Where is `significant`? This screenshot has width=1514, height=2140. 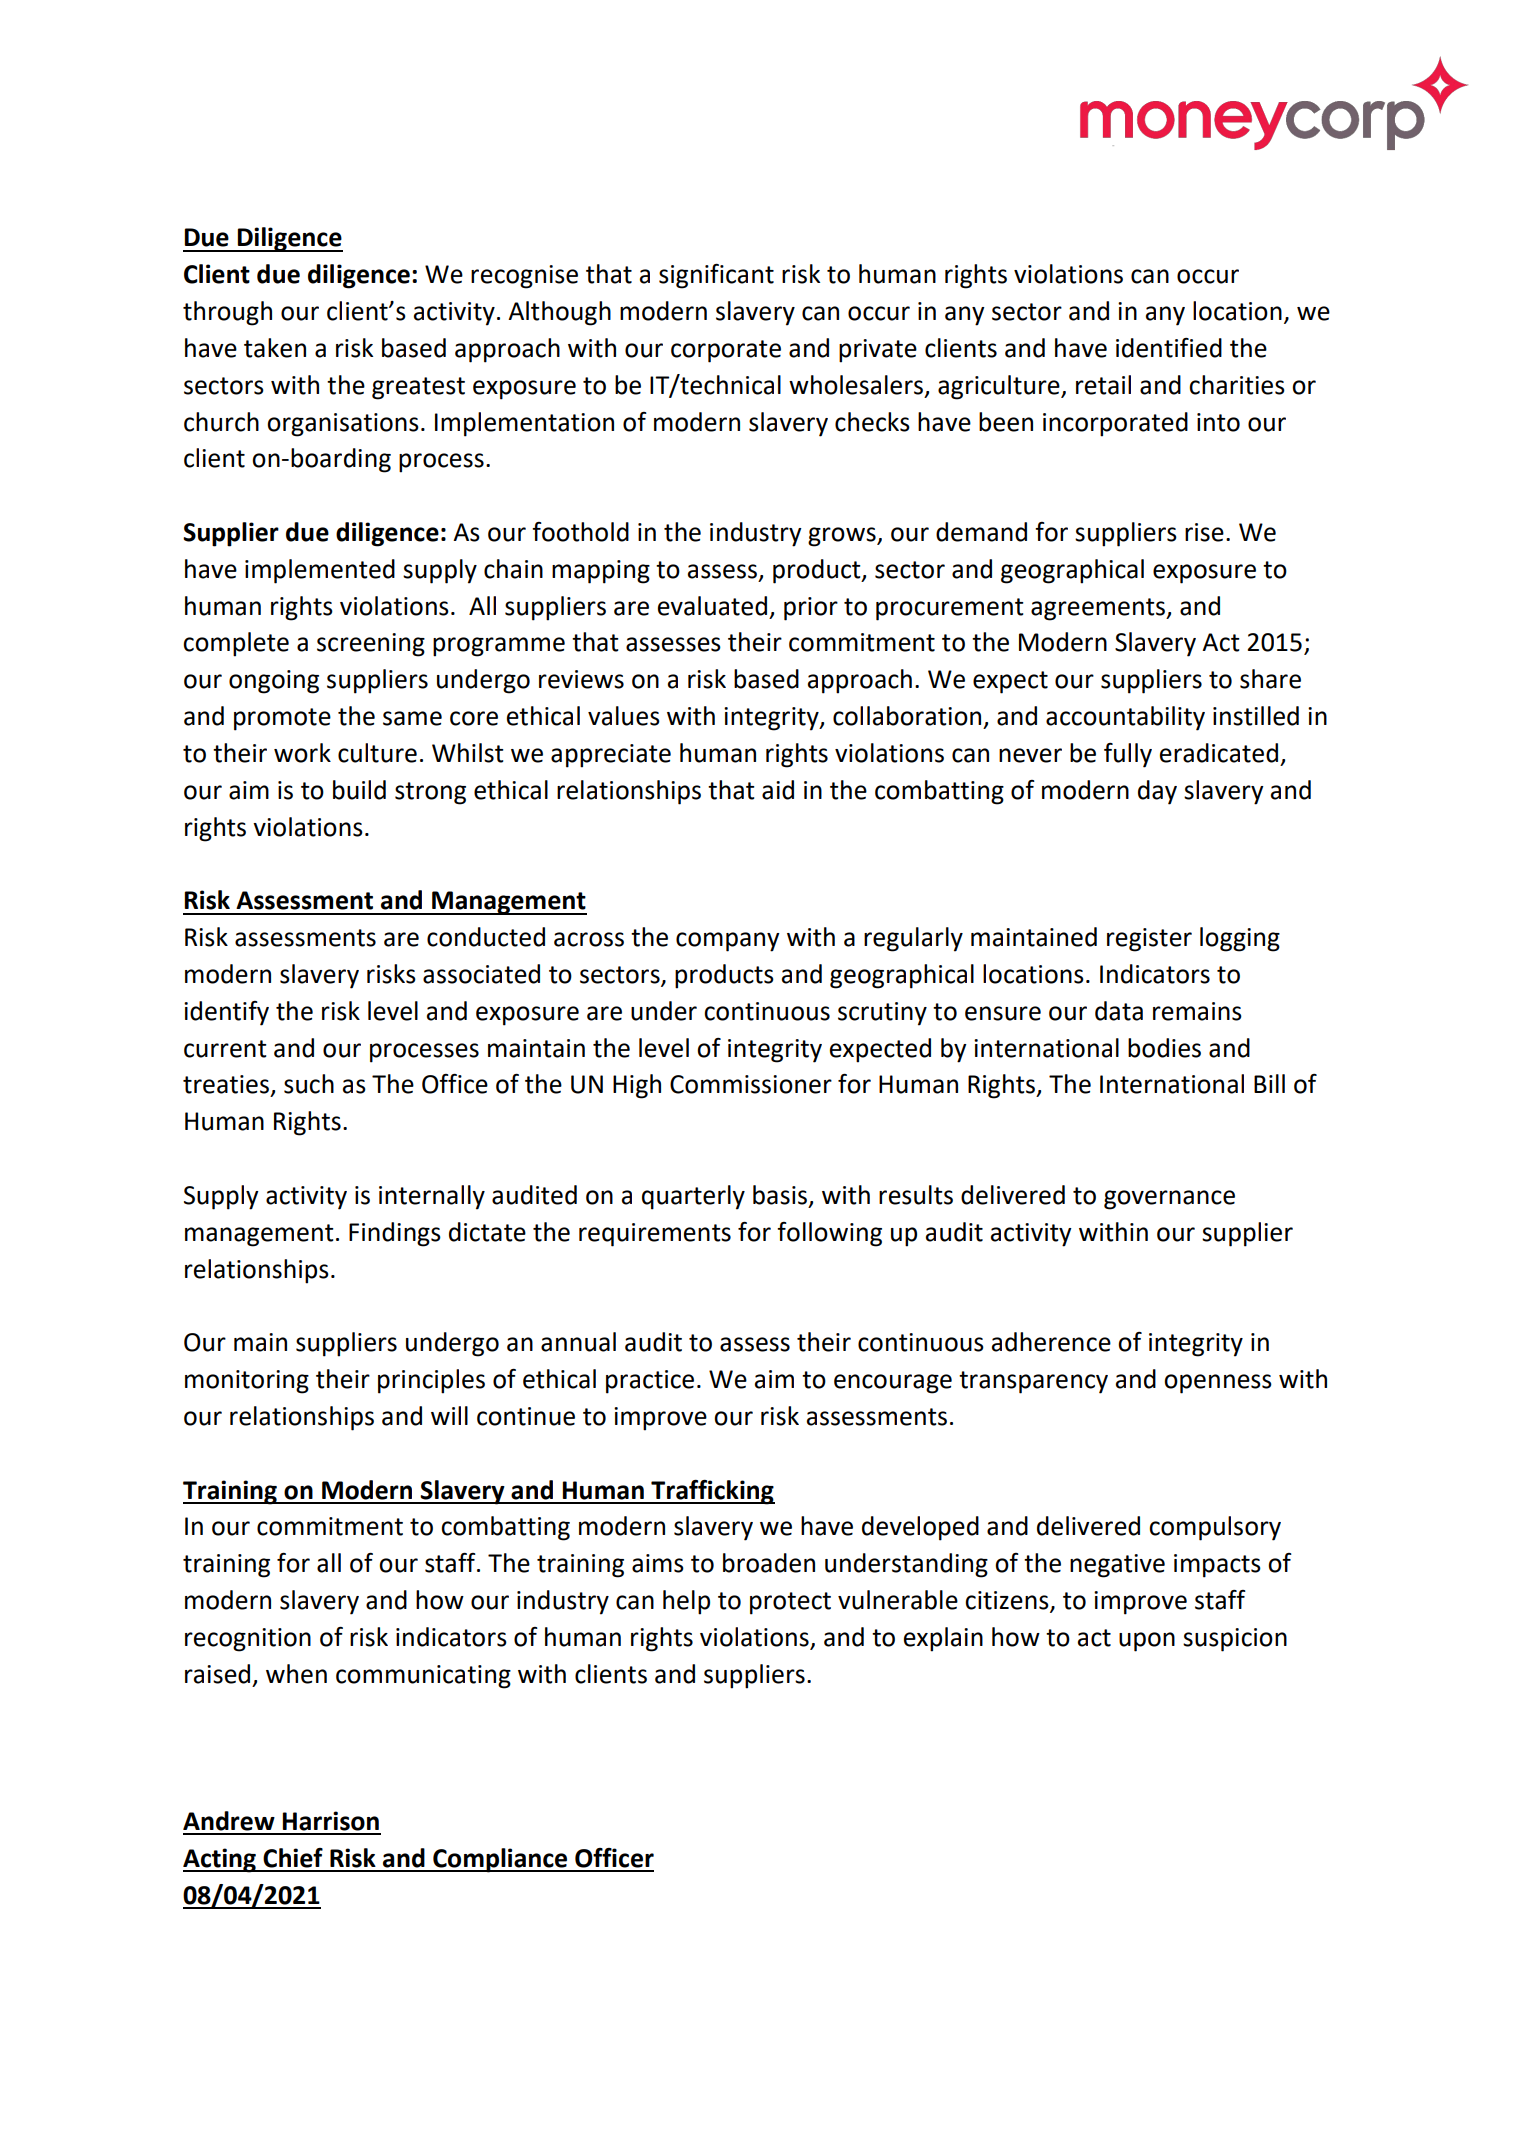
significant is located at coordinates (716, 276).
